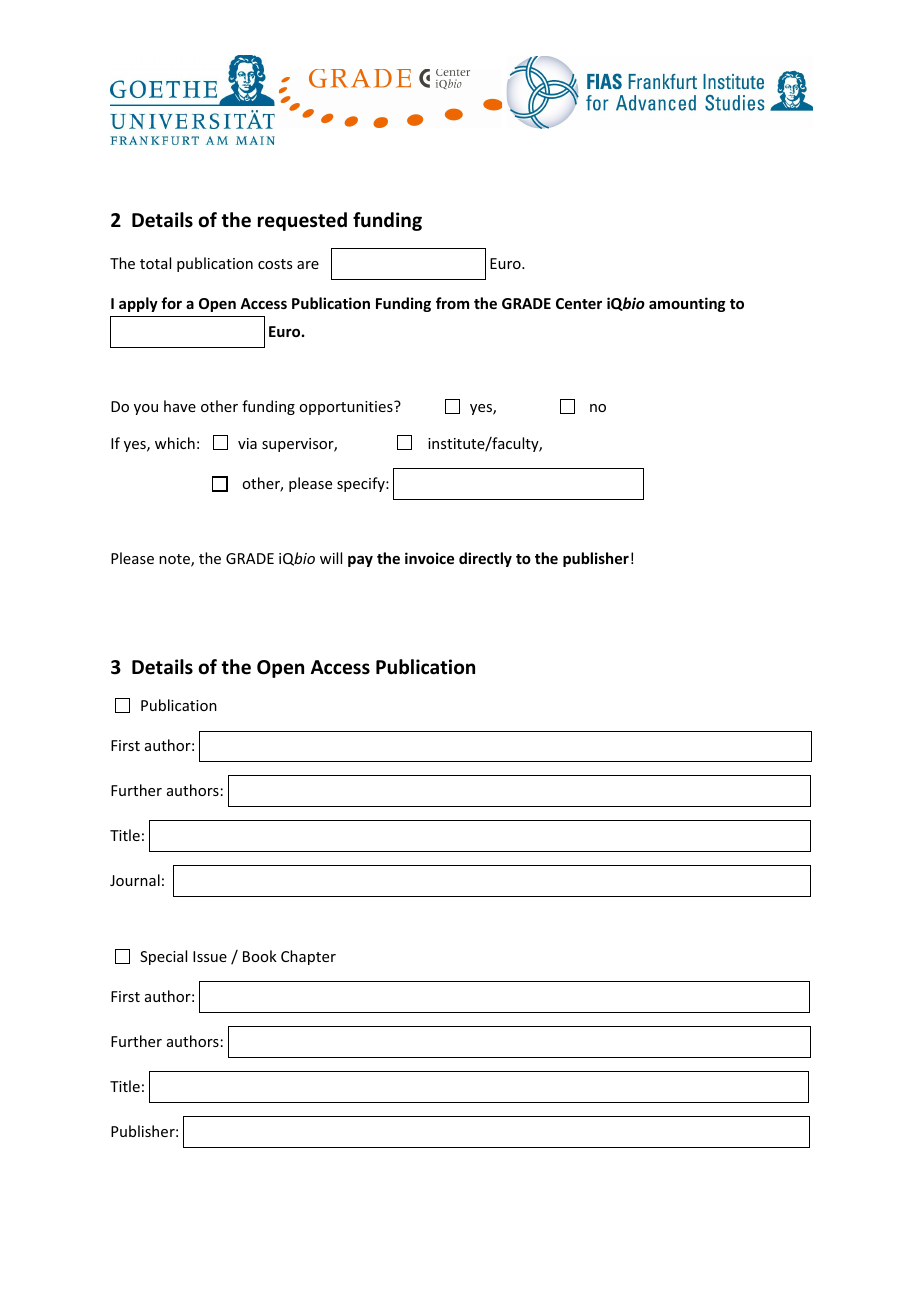  Describe the element at coordinates (331, 558) in the screenshot. I see `will` at that location.
